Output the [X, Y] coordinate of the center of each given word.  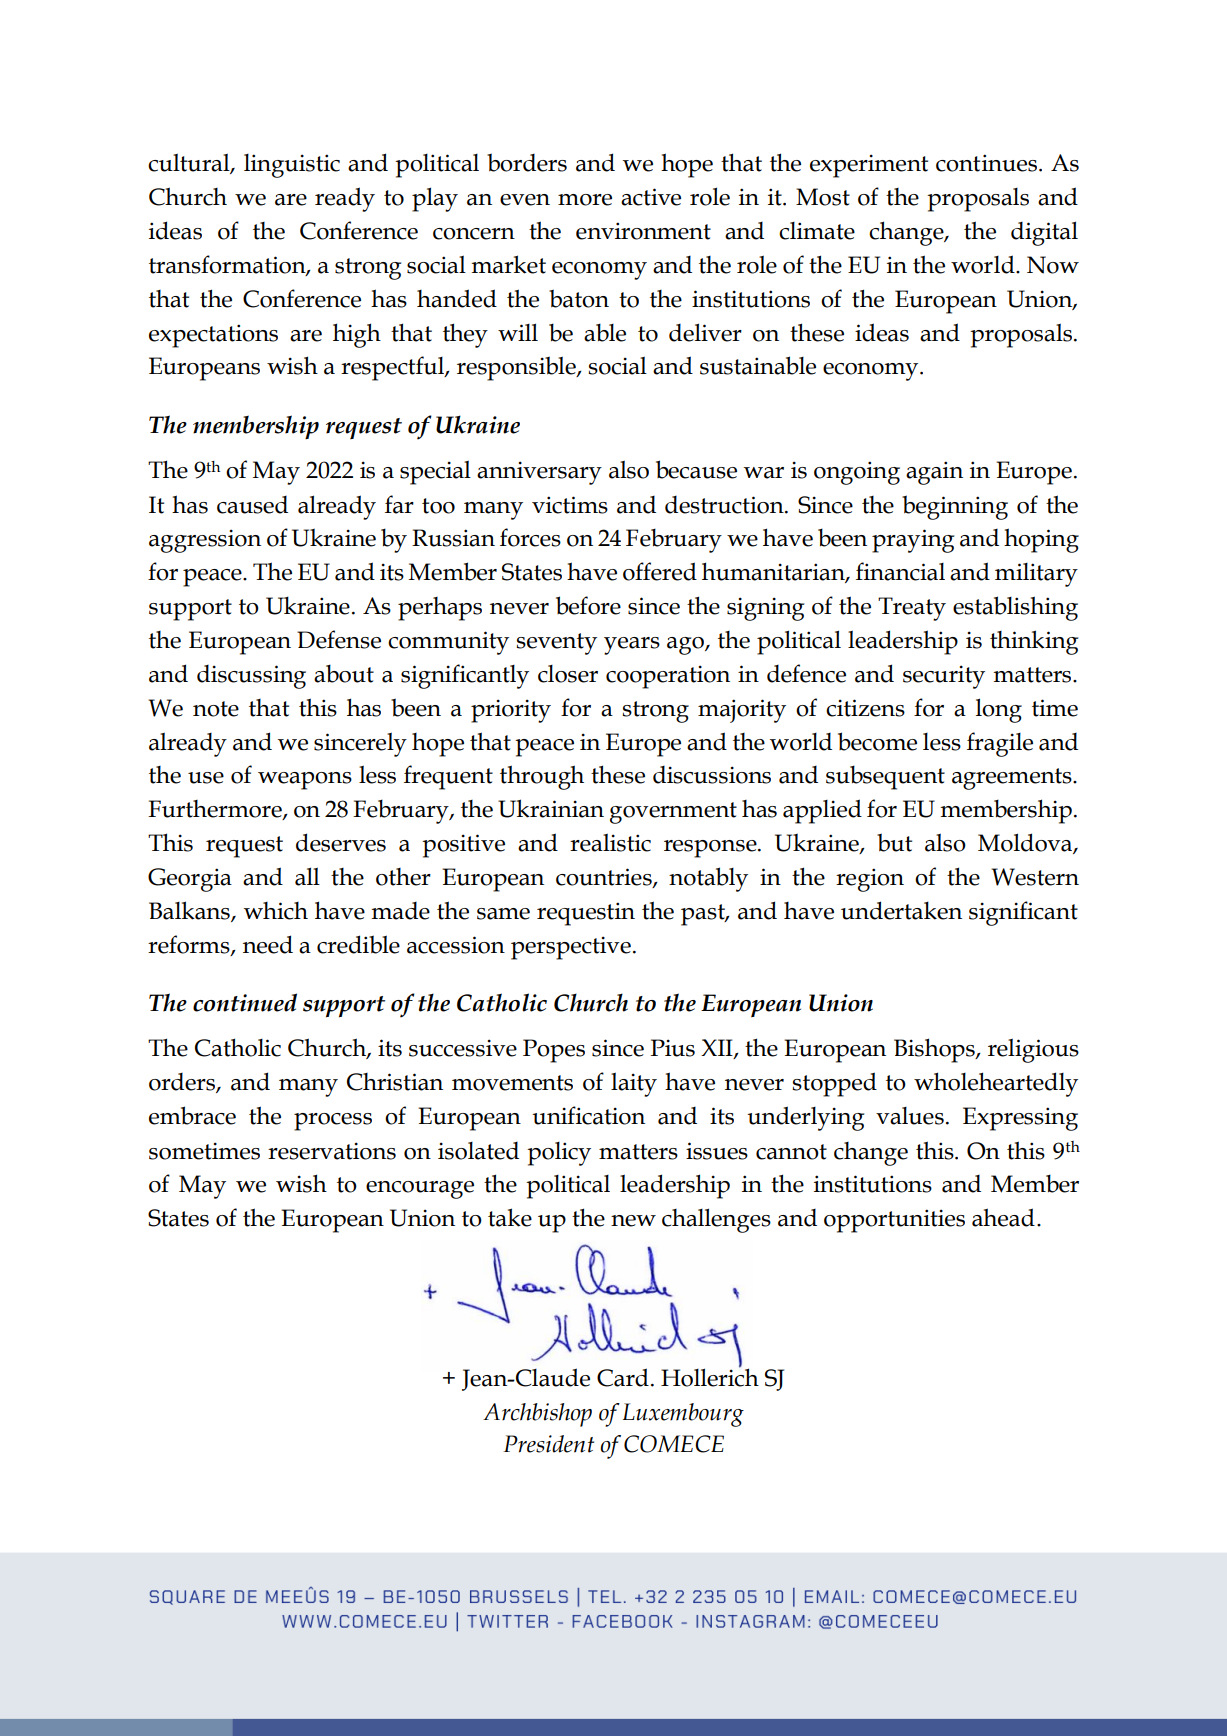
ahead [1003, 1217]
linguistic [292, 166]
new [633, 1221]
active [651, 197]
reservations [332, 1151]
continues [988, 163]
